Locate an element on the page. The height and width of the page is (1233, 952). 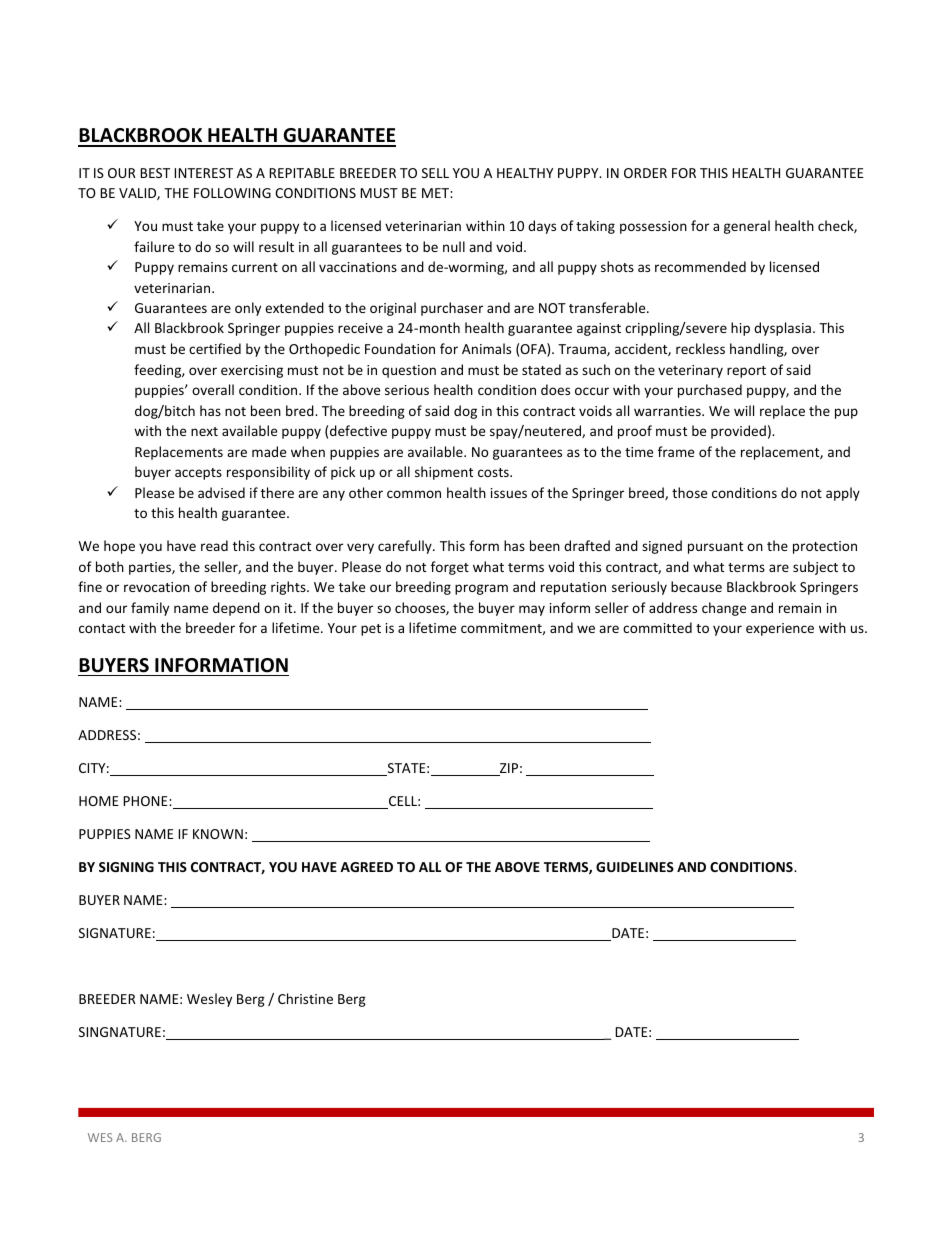
program is located at coordinates (481, 589).
